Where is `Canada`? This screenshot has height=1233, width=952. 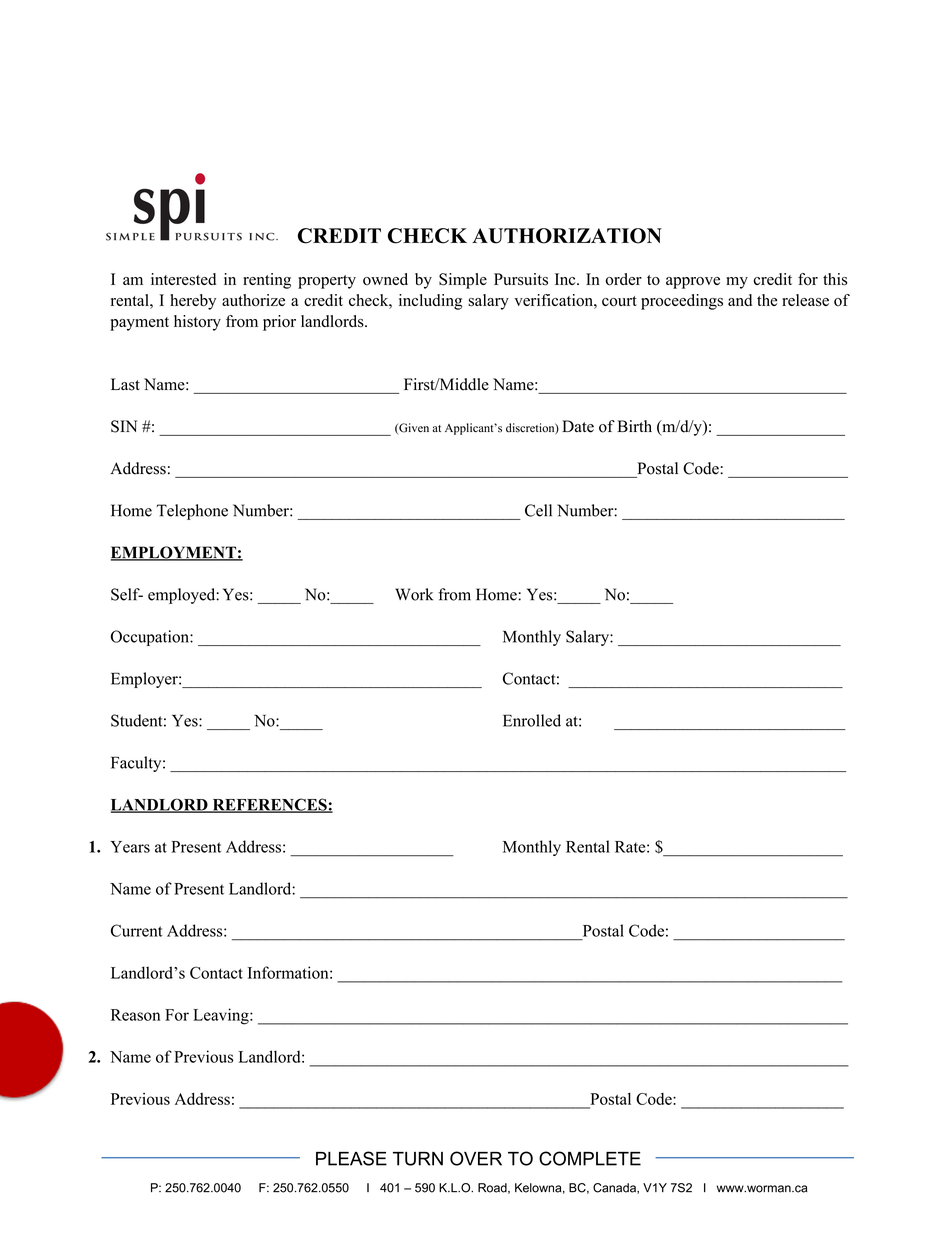 Canada is located at coordinates (615, 1188).
